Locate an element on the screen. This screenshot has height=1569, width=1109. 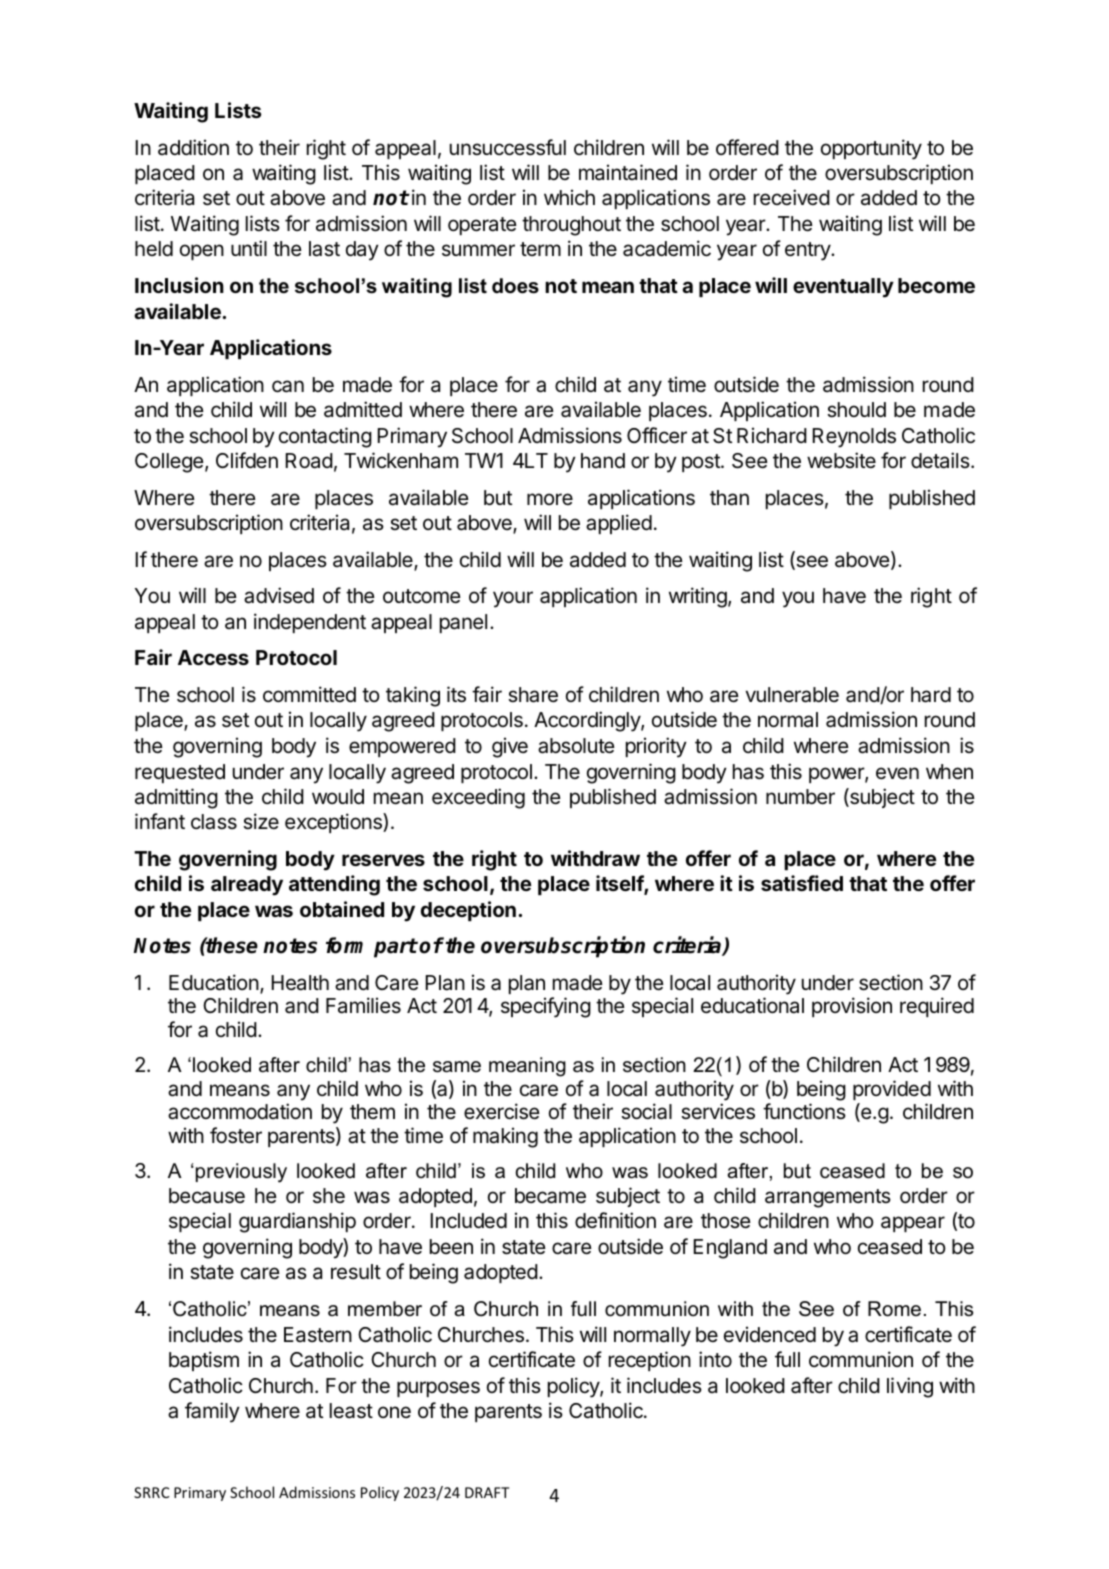
which is located at coordinates (569, 197).
